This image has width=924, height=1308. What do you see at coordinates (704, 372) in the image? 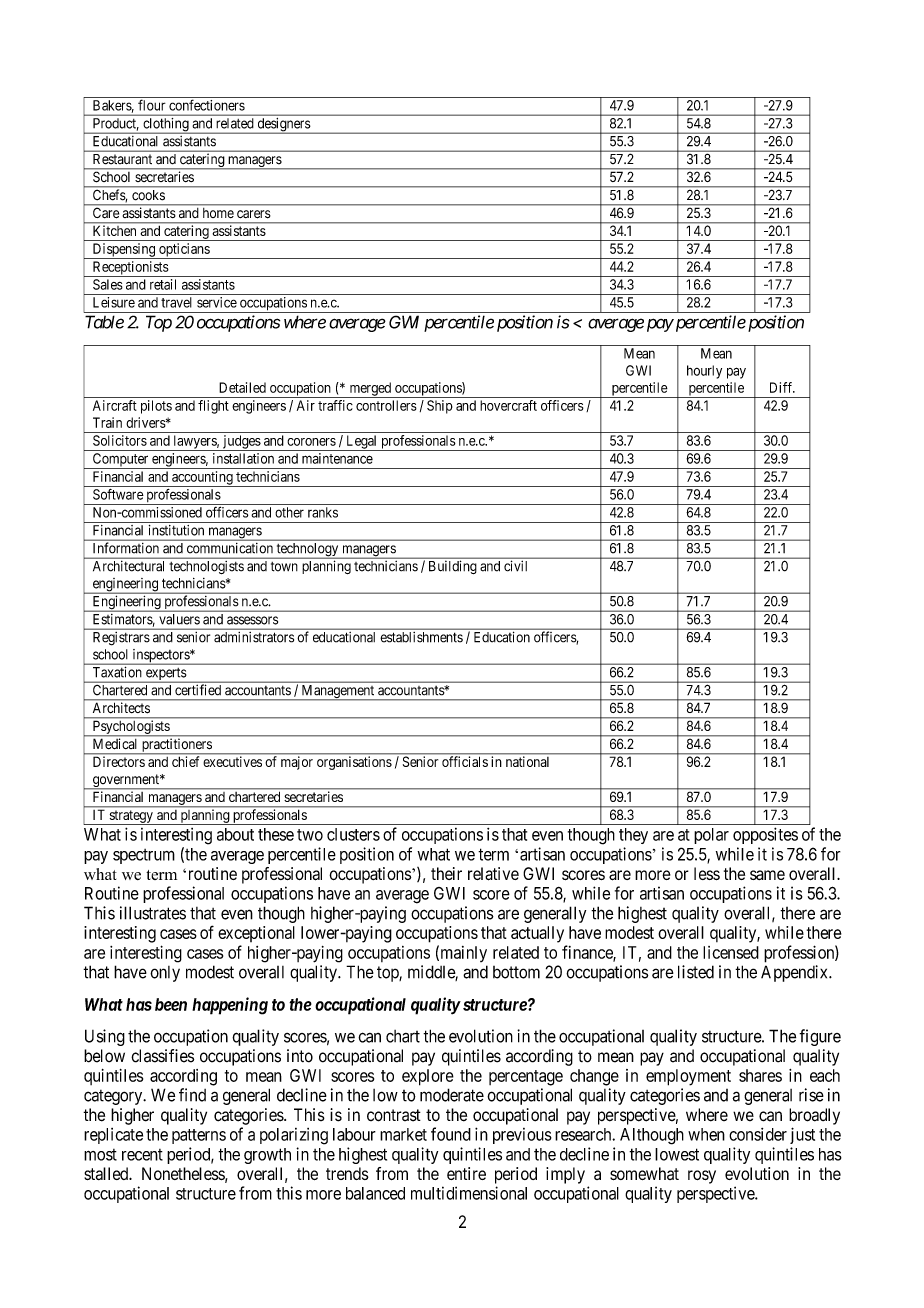
I see `hourly` at bounding box center [704, 372].
